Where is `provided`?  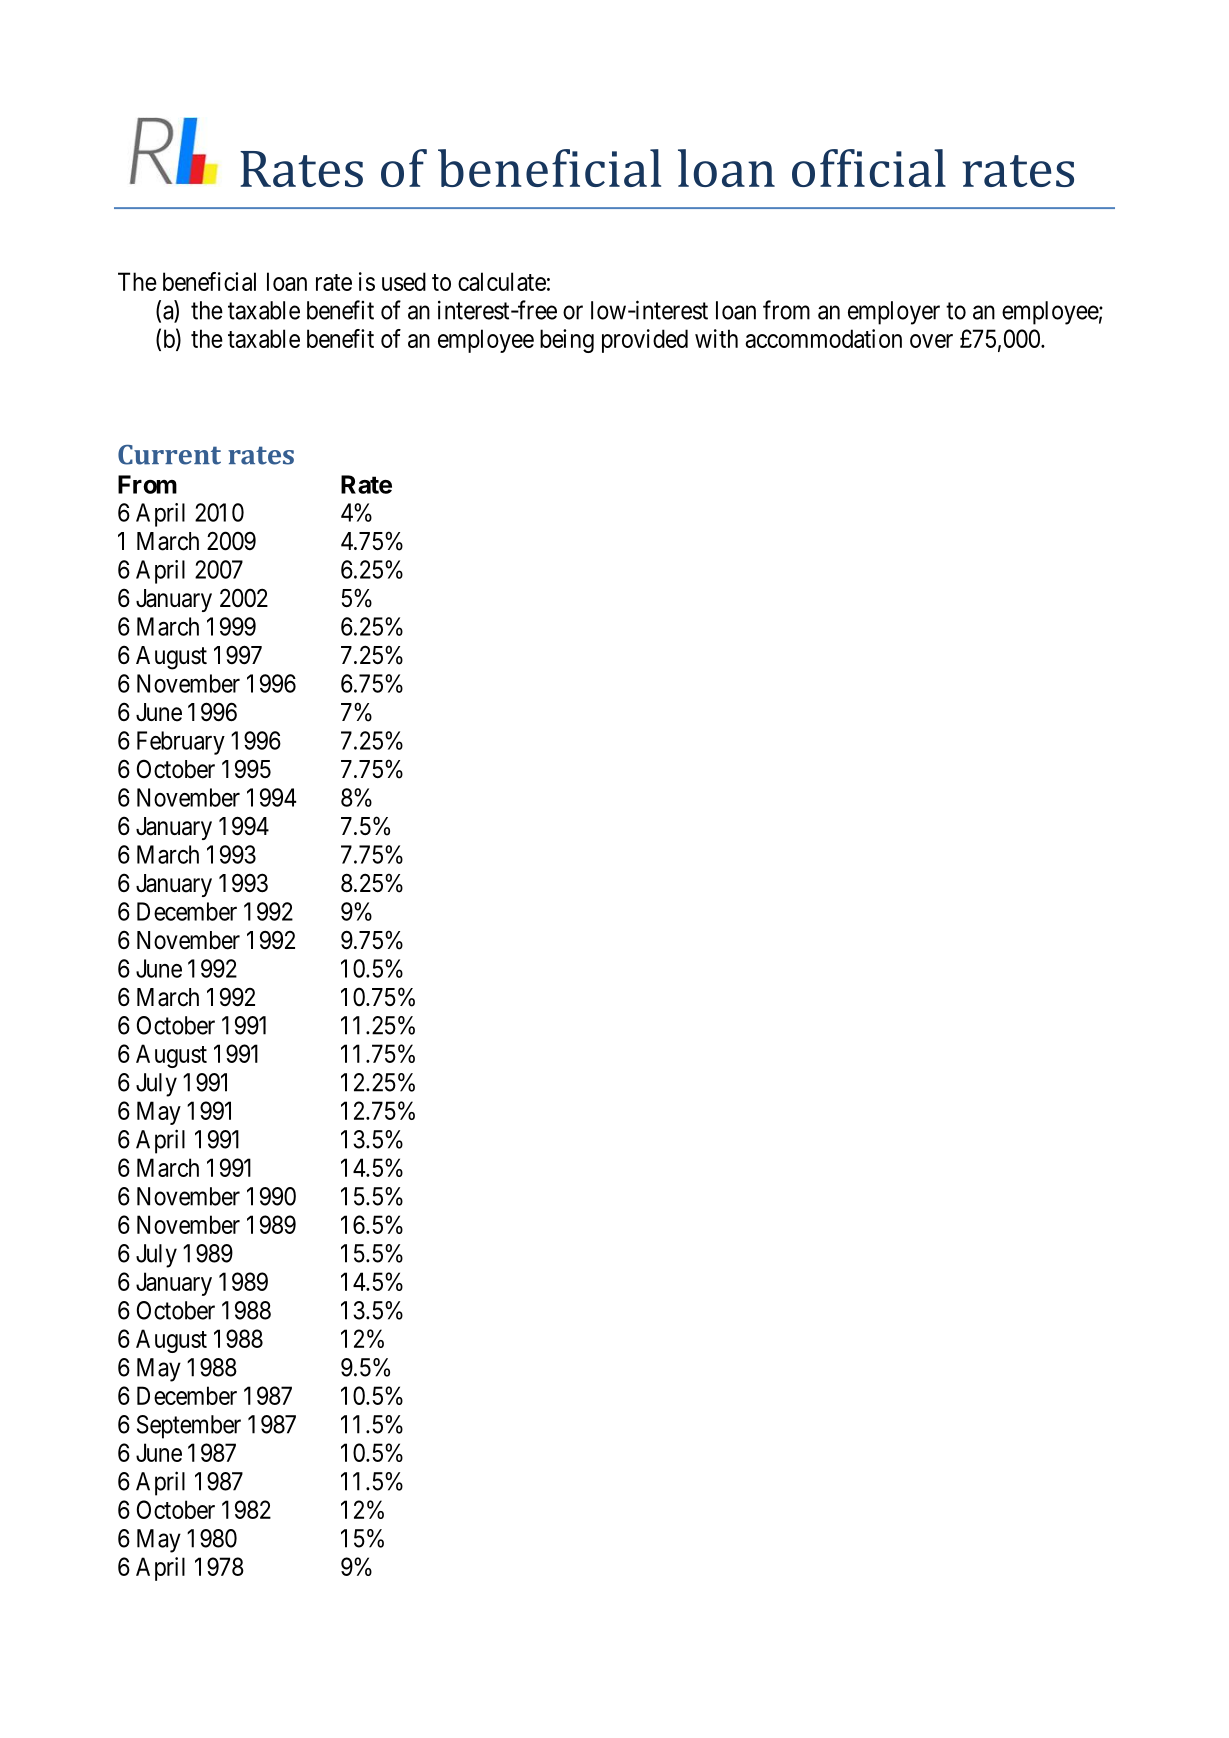
provided is located at coordinates (645, 341).
